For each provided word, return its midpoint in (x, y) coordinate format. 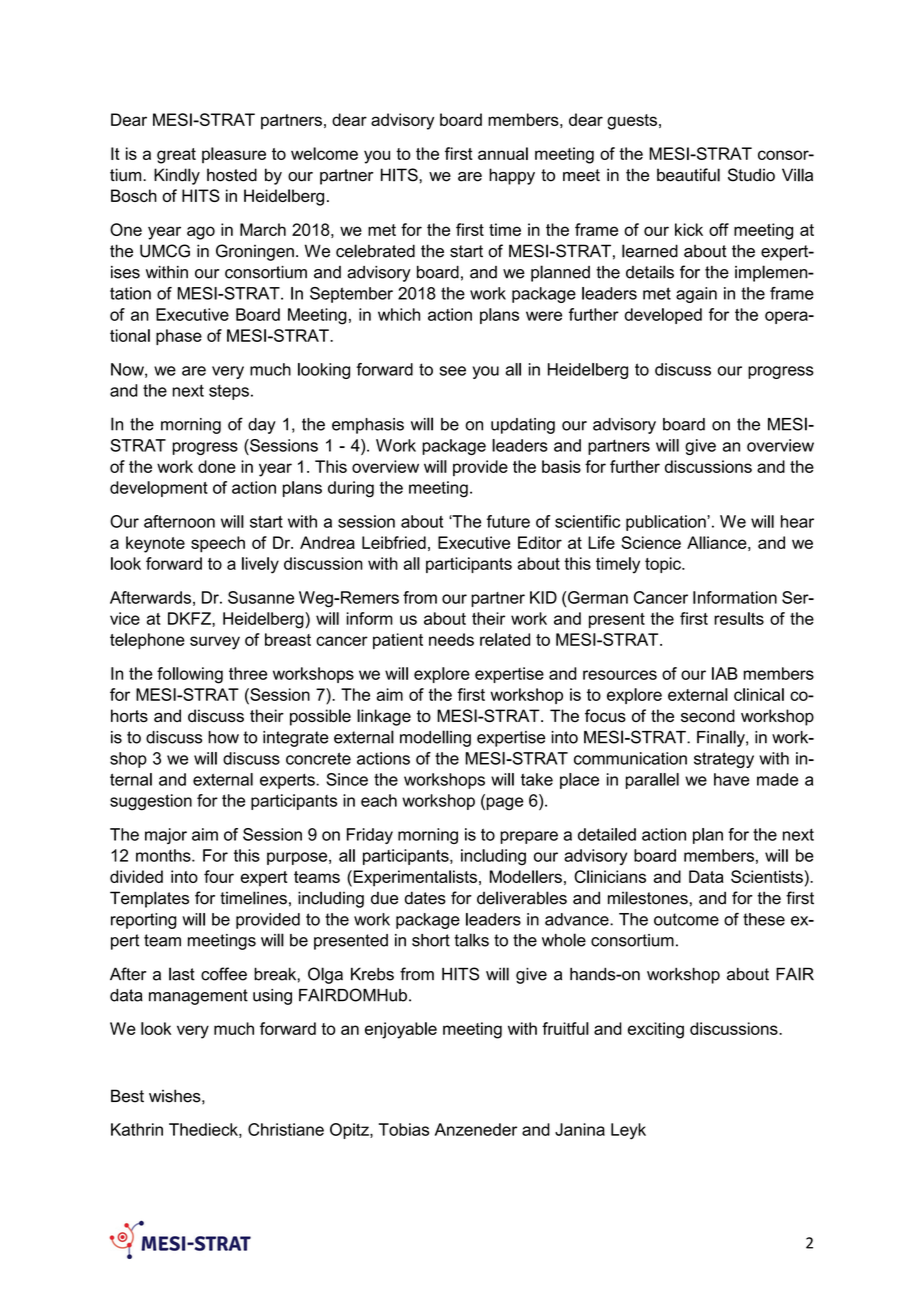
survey (215, 643)
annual (503, 153)
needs (451, 639)
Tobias (404, 1129)
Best (127, 1096)
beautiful (688, 175)
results (739, 618)
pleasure (234, 155)
